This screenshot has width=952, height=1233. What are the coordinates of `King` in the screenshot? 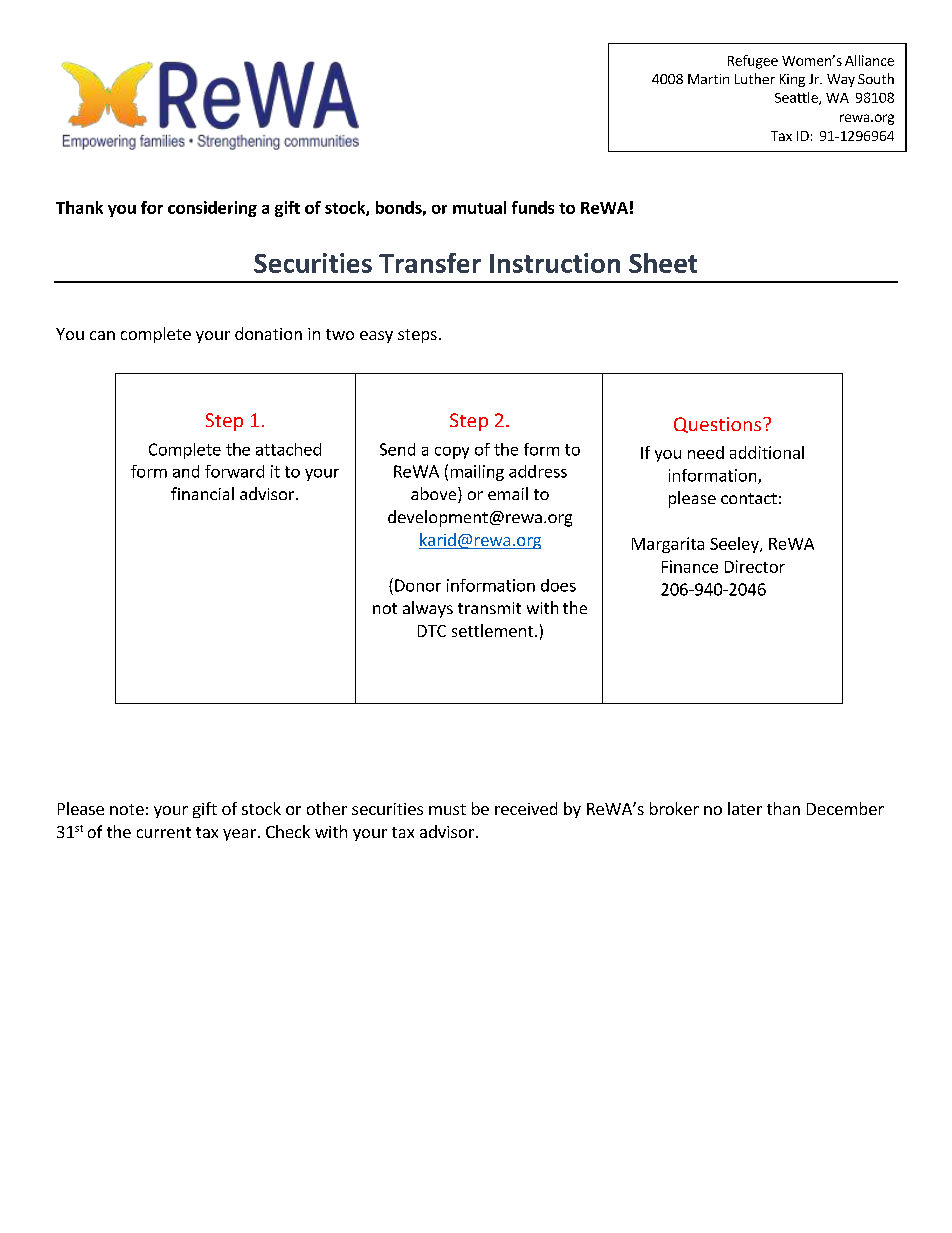 It's located at (792, 80).
